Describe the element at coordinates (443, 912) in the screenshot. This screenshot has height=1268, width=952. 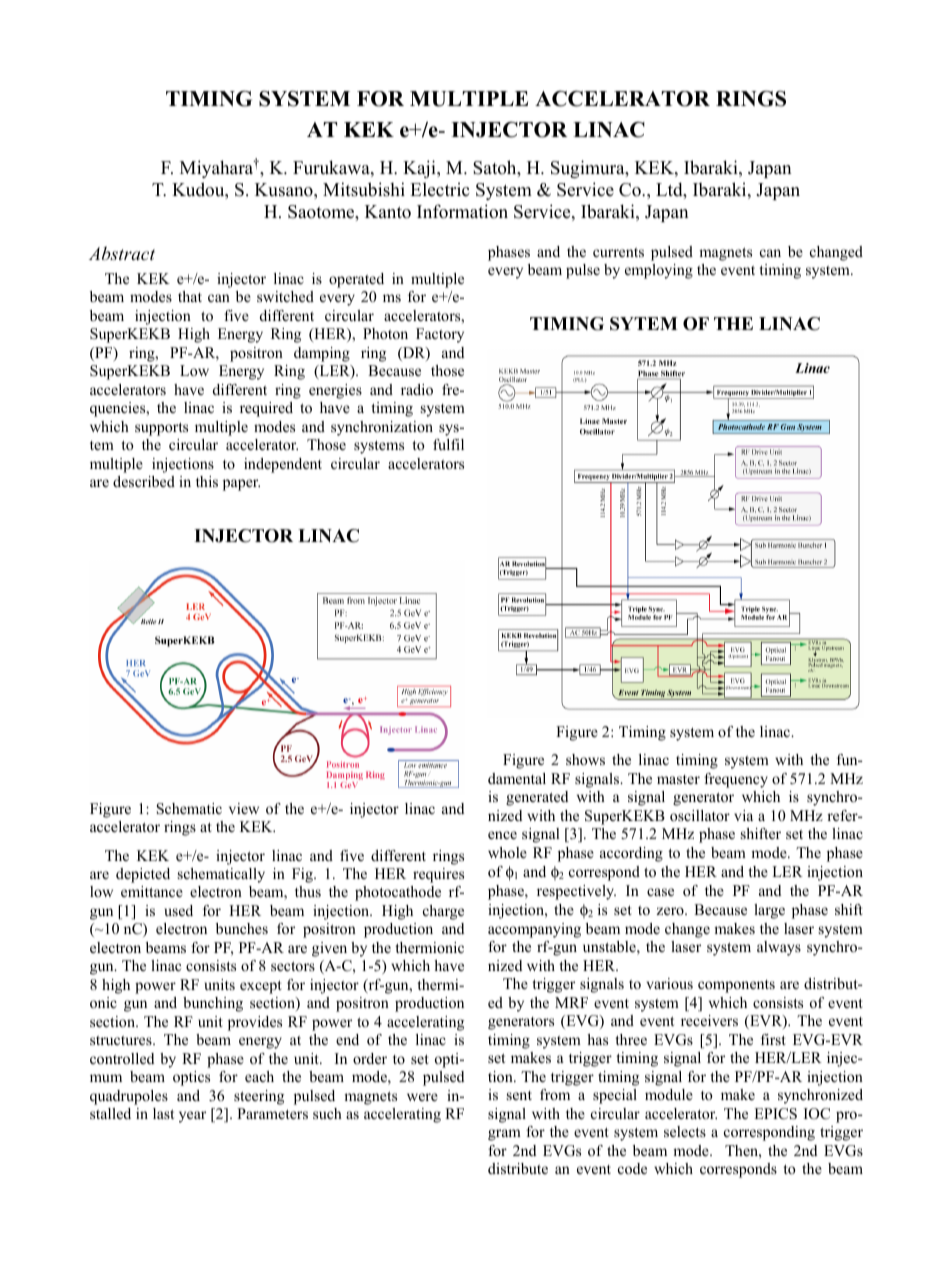
I see `charge` at that location.
